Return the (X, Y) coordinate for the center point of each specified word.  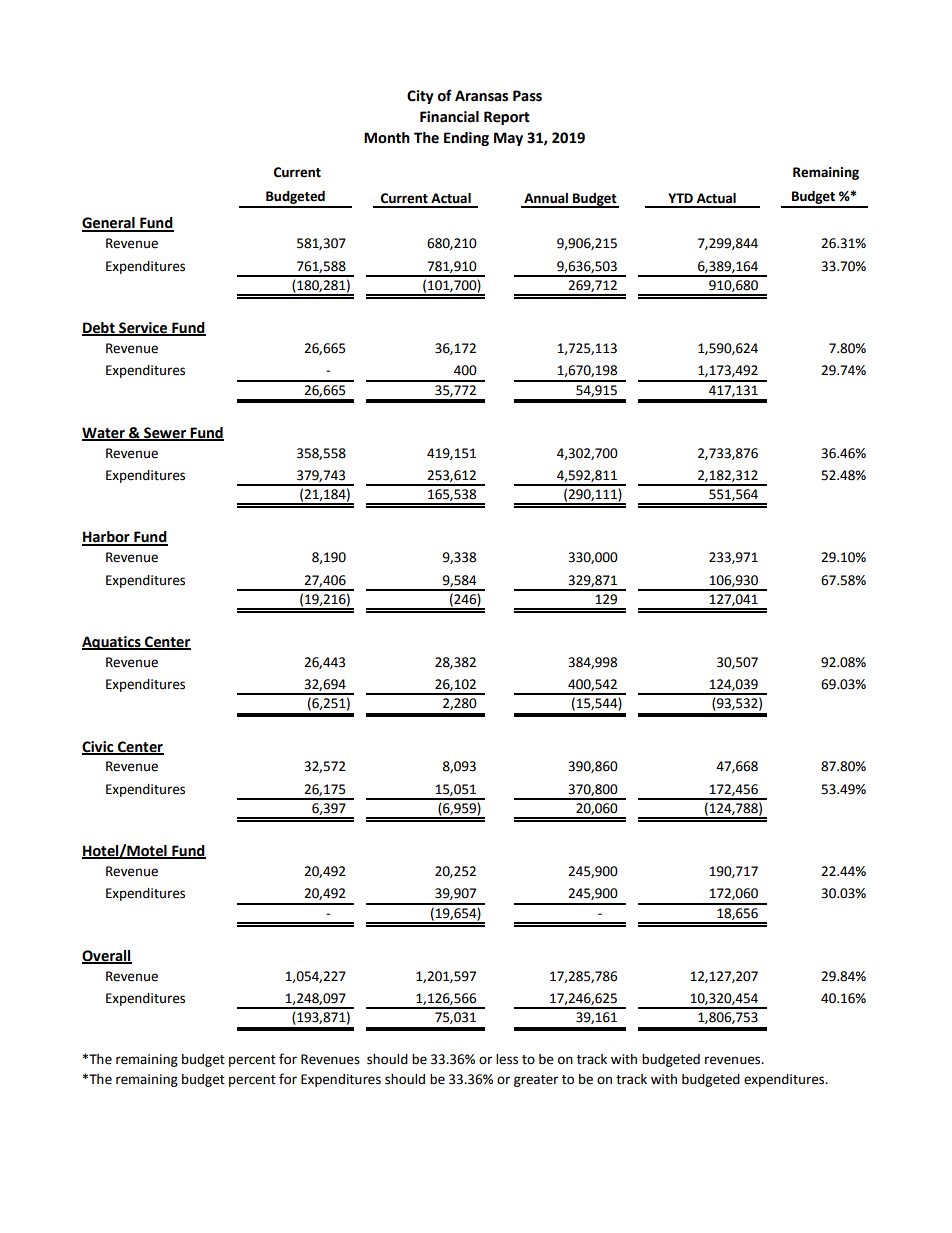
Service (143, 329)
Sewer (165, 433)
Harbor (107, 538)
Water (104, 433)
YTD (680, 198)
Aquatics (112, 643)
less (507, 1059)
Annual (546, 198)
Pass (527, 96)
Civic (99, 747)
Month (387, 138)
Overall (107, 956)
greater (536, 1081)
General (109, 224)
